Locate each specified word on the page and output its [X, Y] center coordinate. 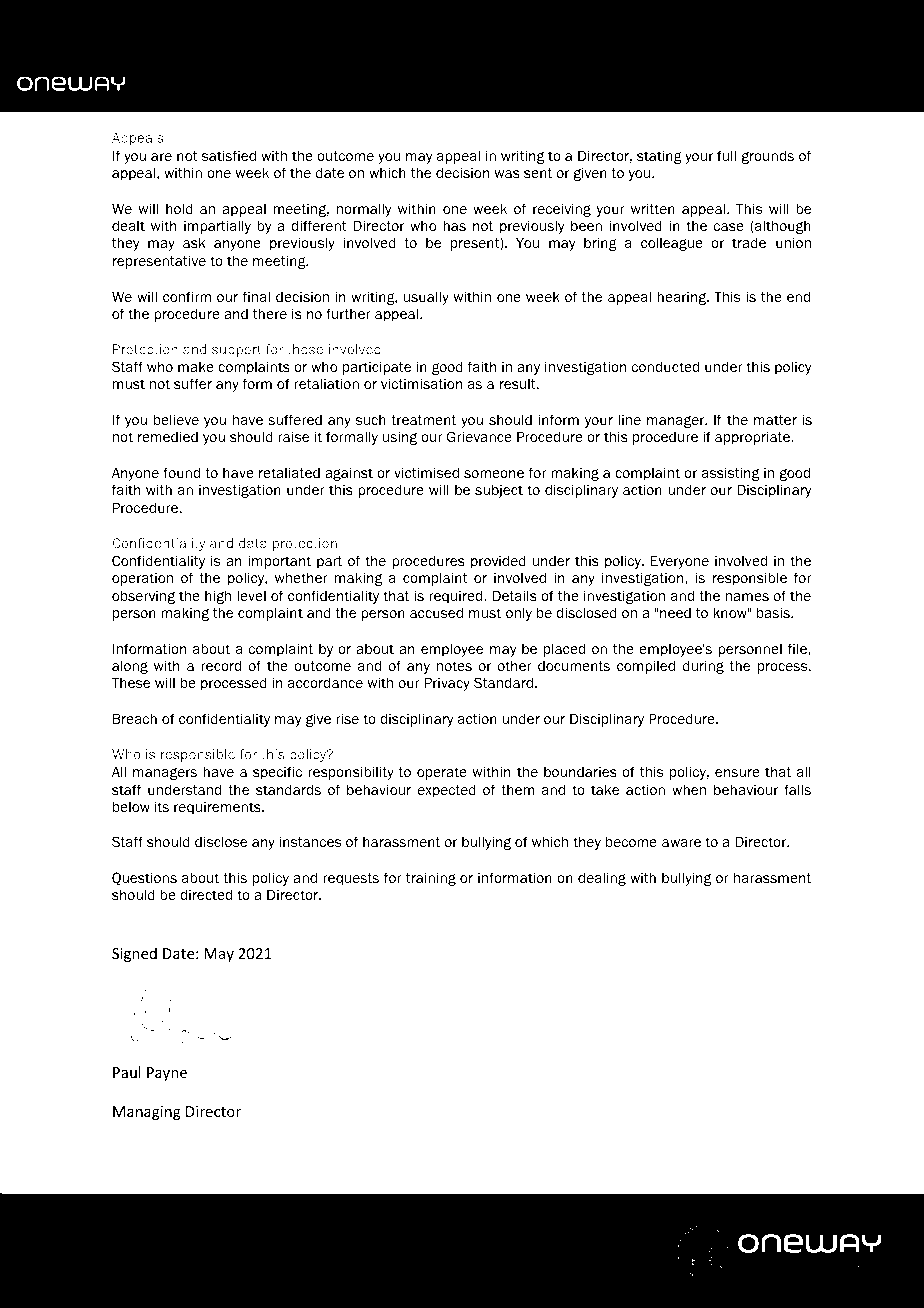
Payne [167, 1074]
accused [436, 612]
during [703, 667]
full [726, 155]
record [221, 665]
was [507, 174]
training [431, 879]
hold [179, 208]
